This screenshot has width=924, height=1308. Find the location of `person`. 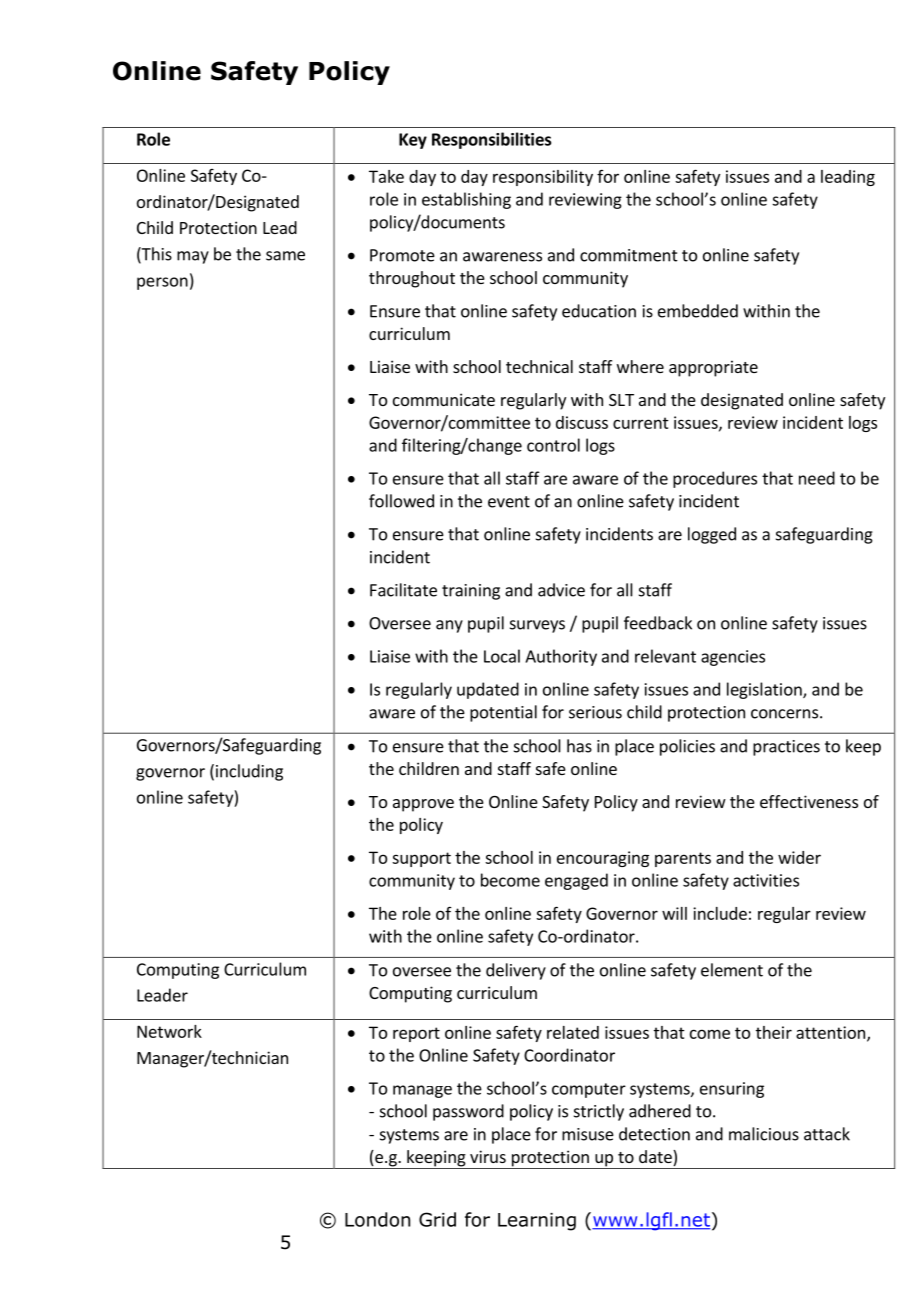

person is located at coordinates (162, 283).
